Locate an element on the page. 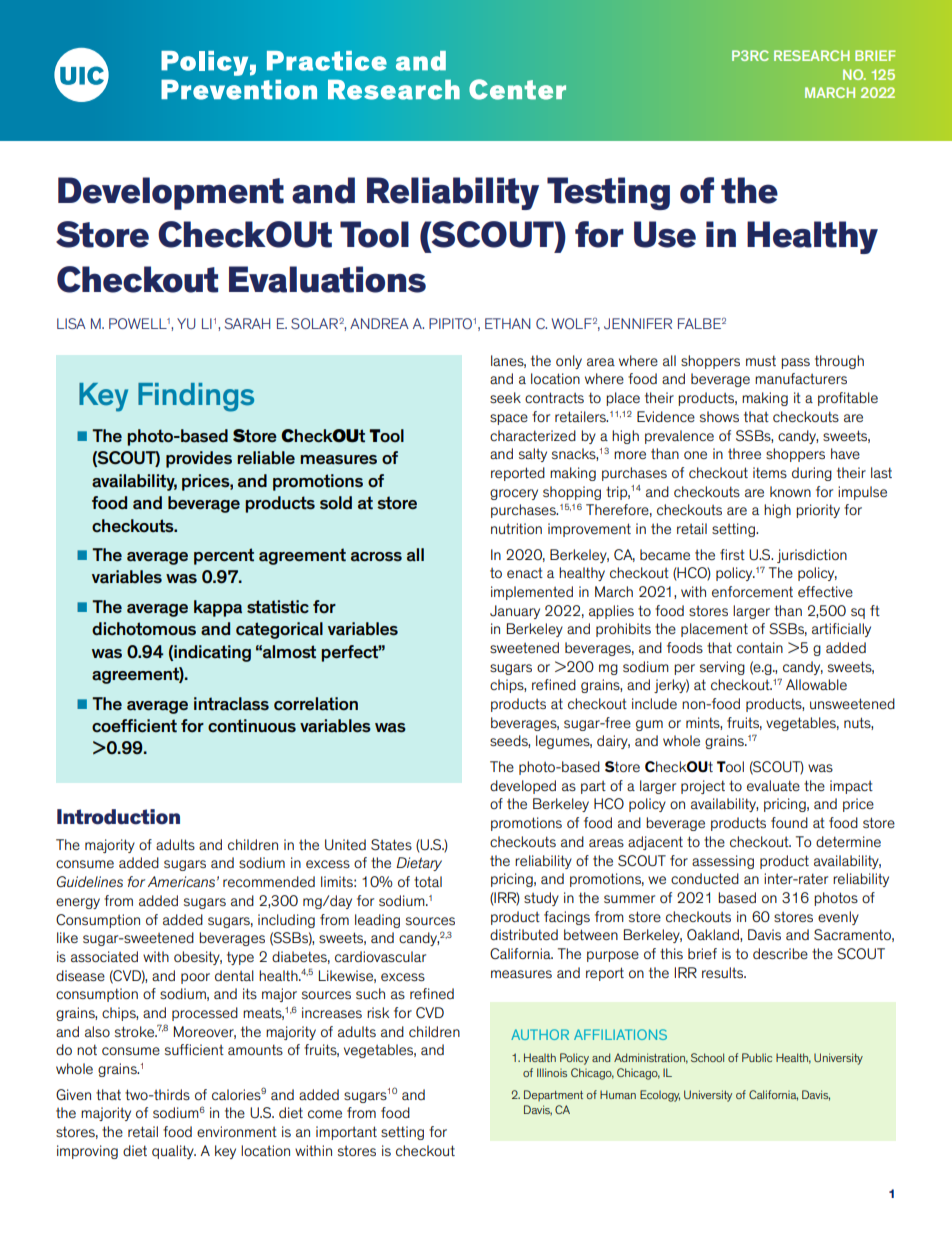 Image resolution: width=952 pixels, height=1233 pixels. Illinois is located at coordinates (552, 1072).
